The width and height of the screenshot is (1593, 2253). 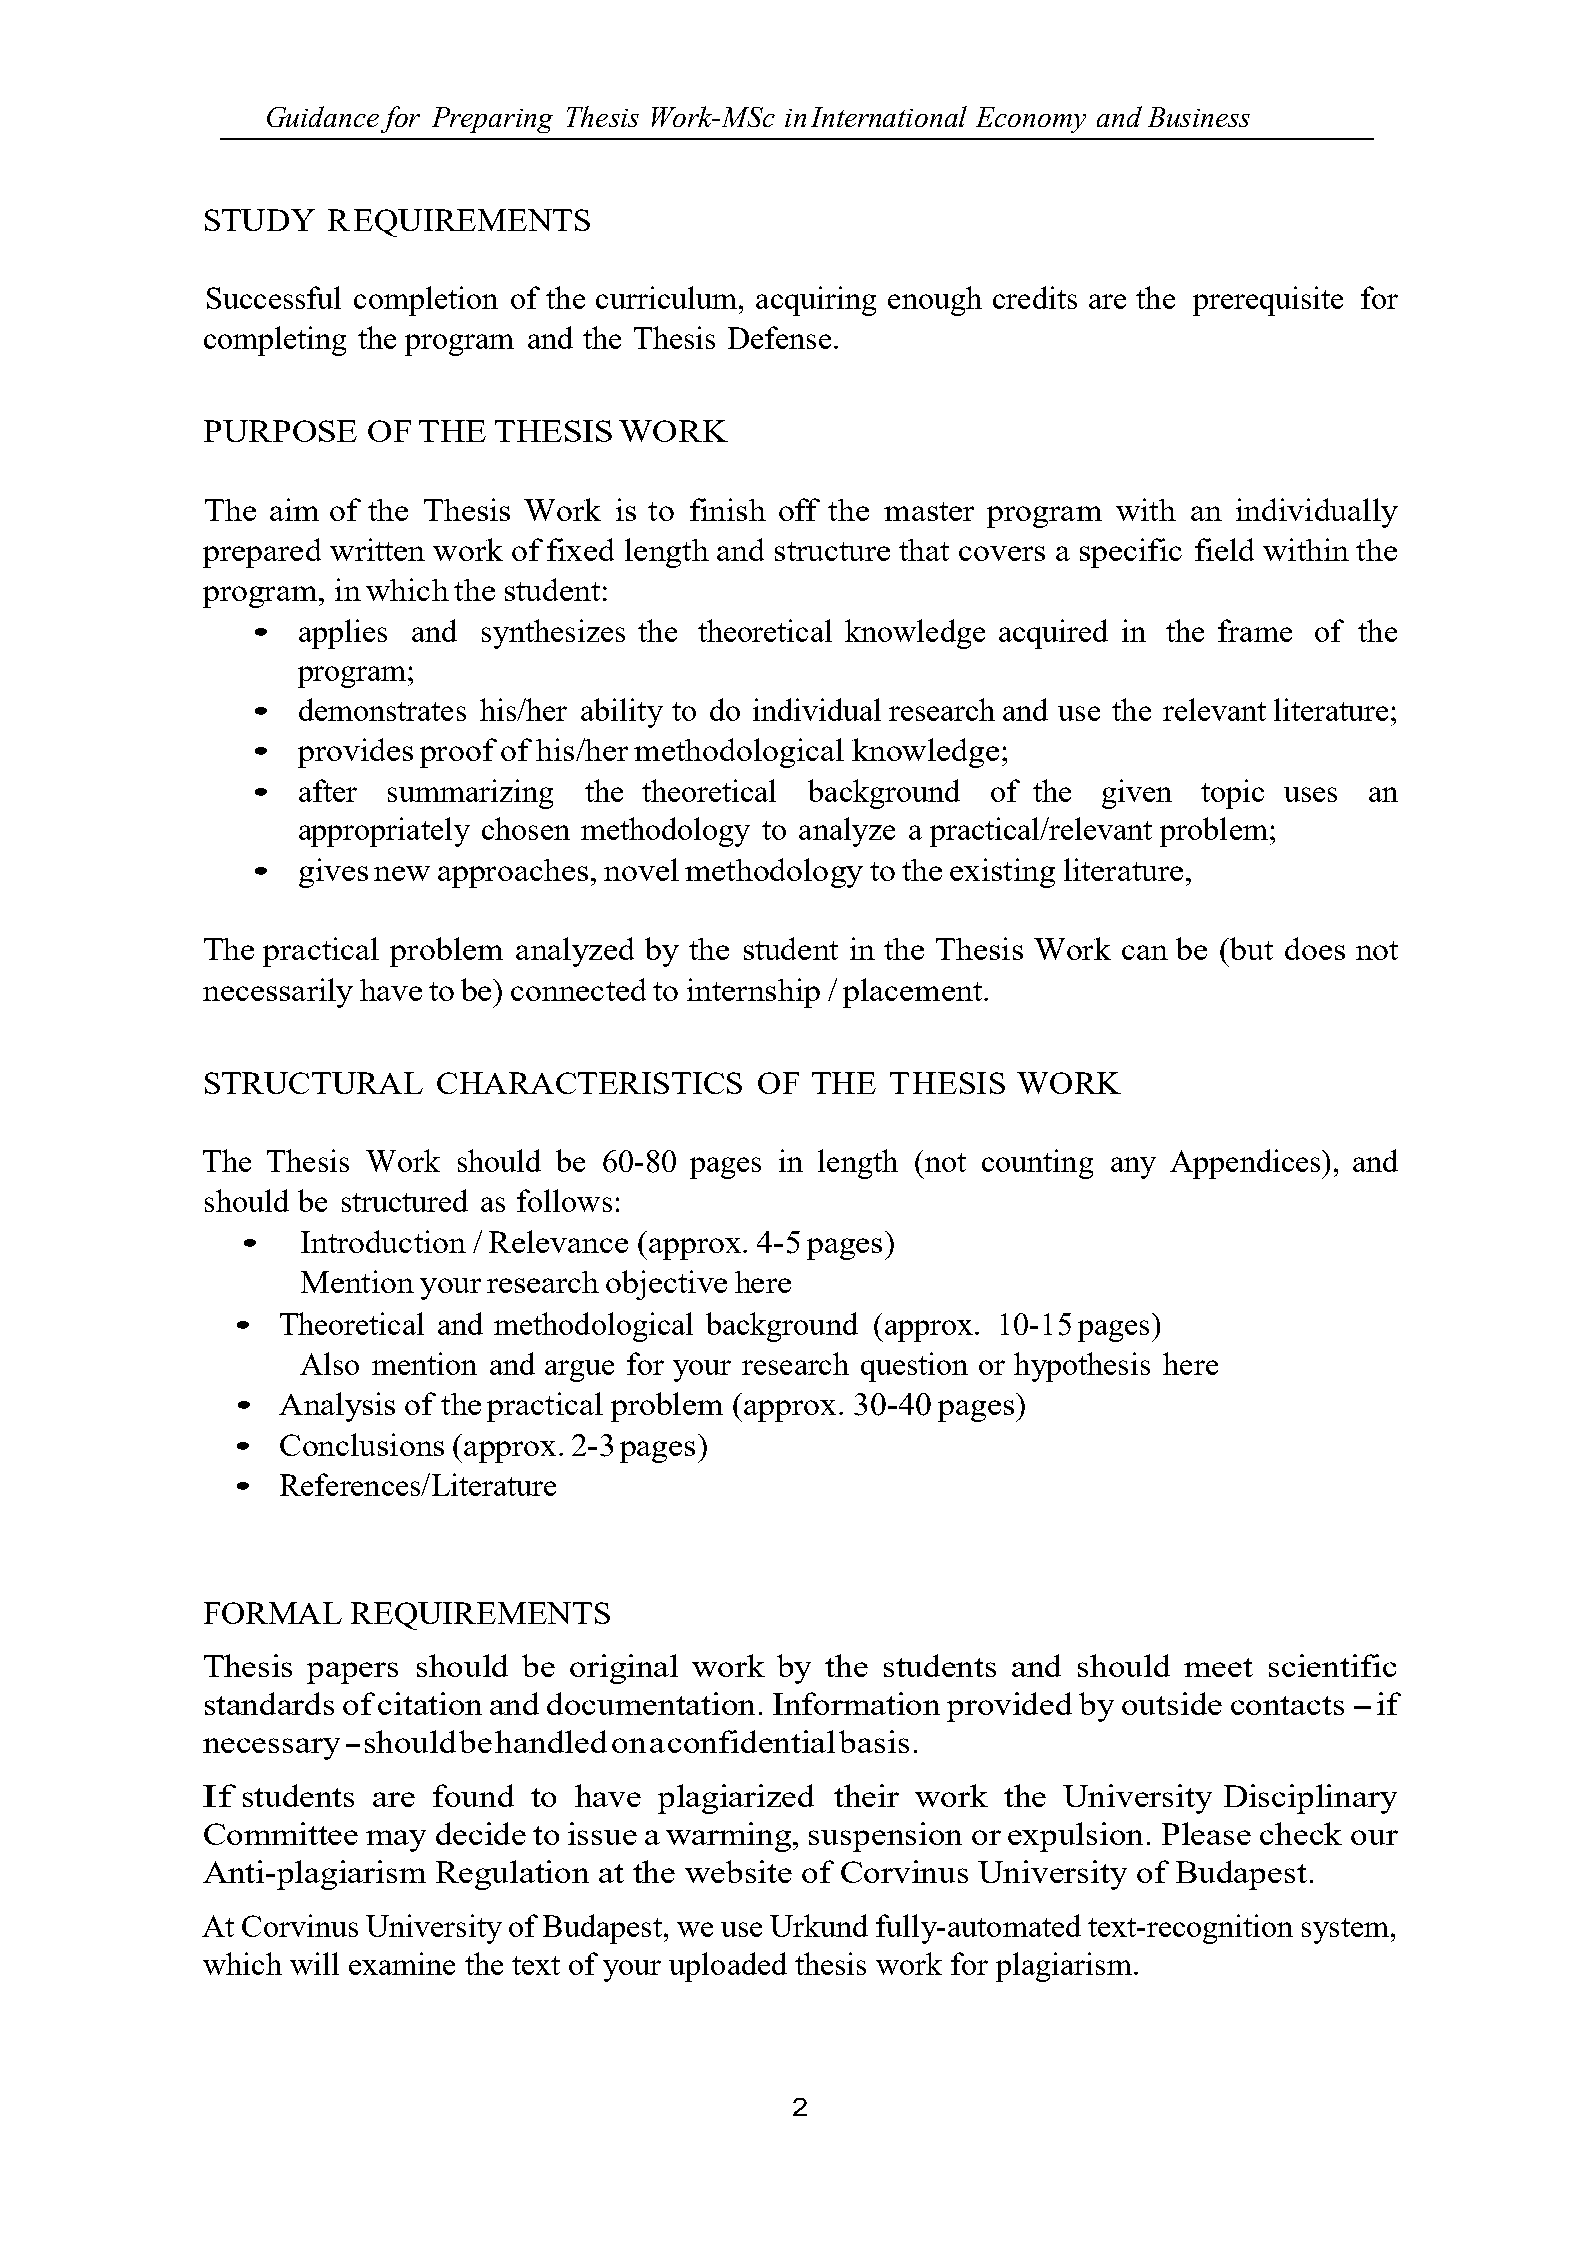 I want to click on International, so click(x=889, y=116).
